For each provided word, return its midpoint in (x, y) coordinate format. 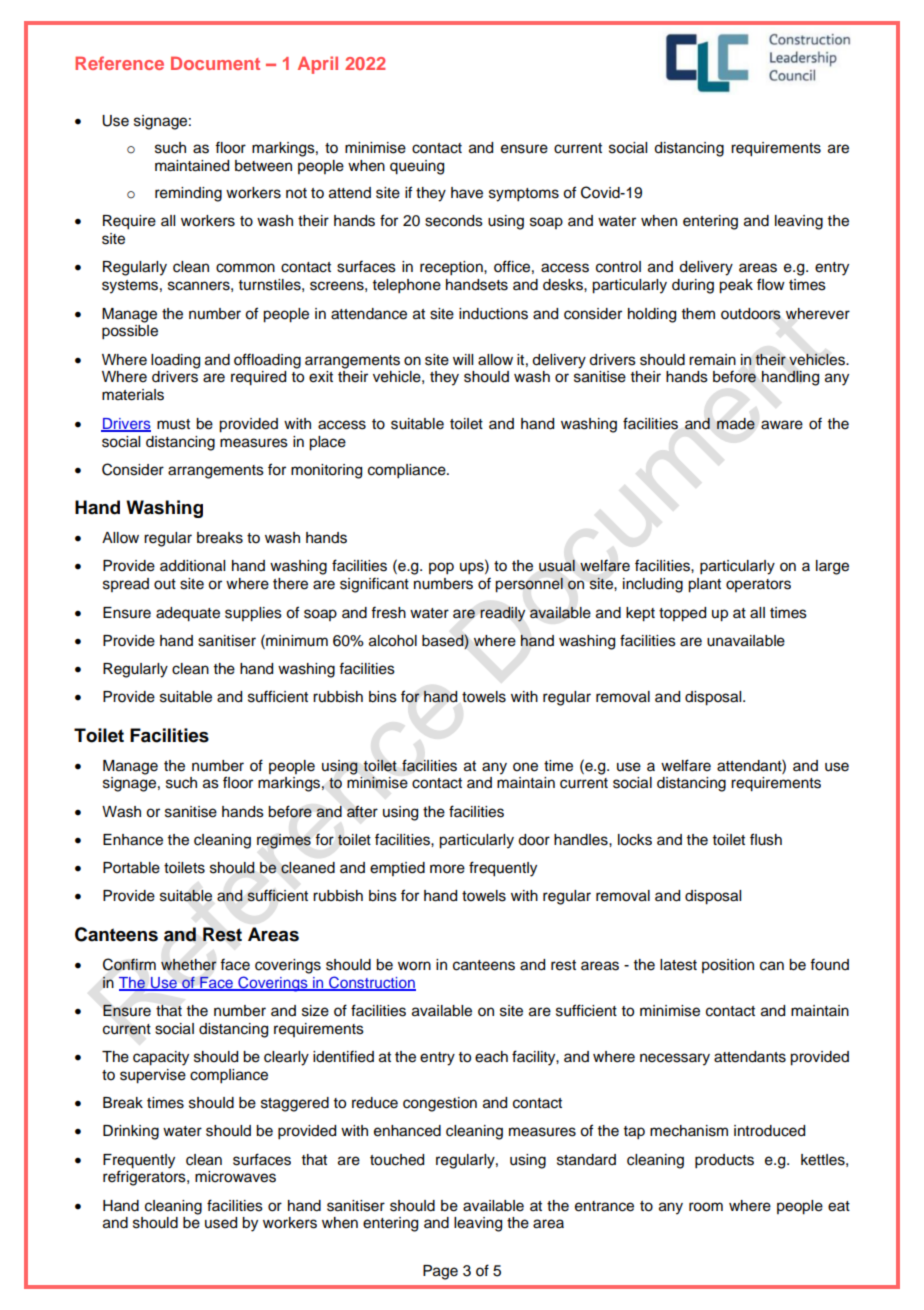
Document (215, 63)
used (221, 1223)
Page (440, 1272)
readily (502, 614)
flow (771, 284)
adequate (188, 614)
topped (682, 614)
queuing (417, 167)
